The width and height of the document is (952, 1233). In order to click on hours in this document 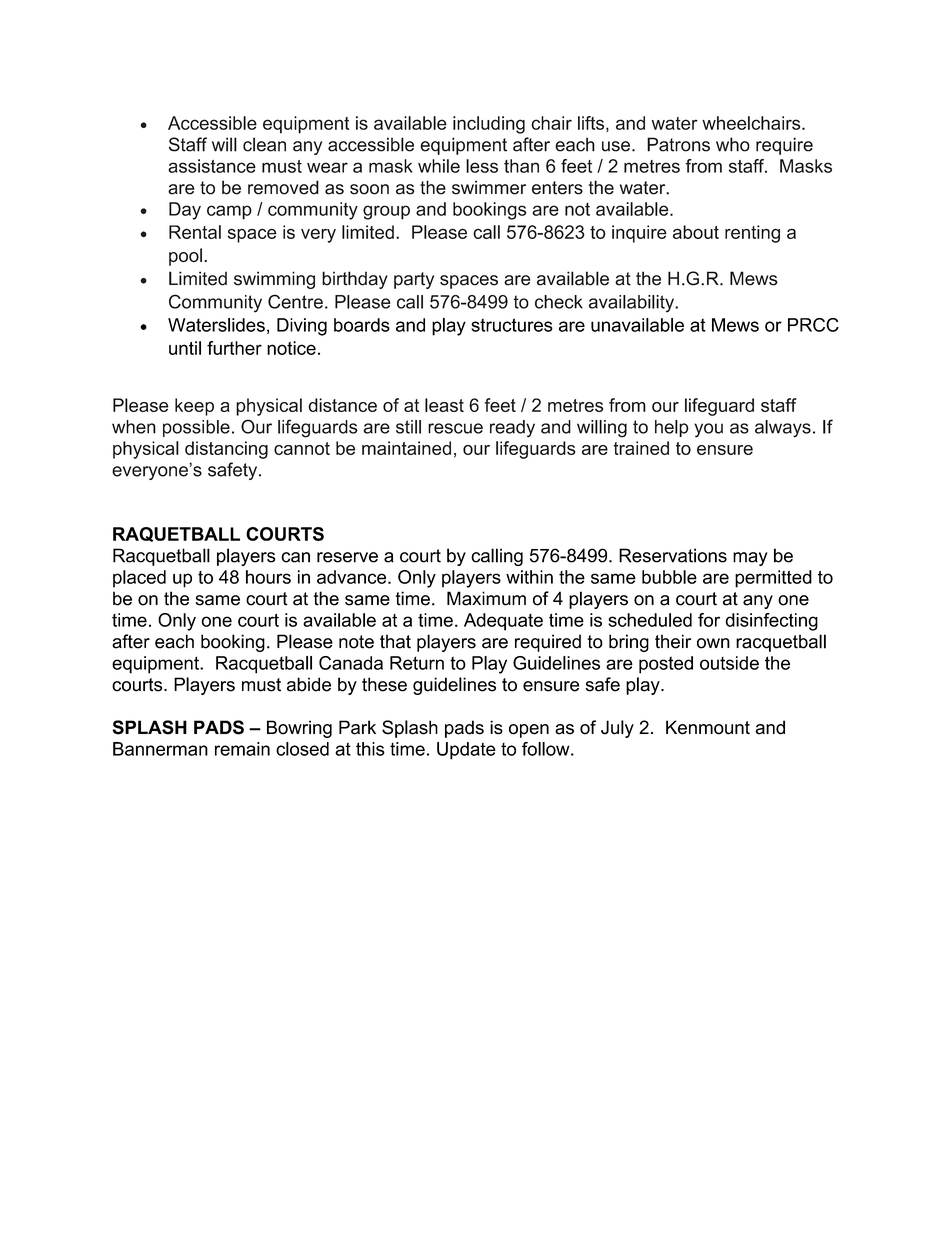, I will do `click(268, 577)`.
